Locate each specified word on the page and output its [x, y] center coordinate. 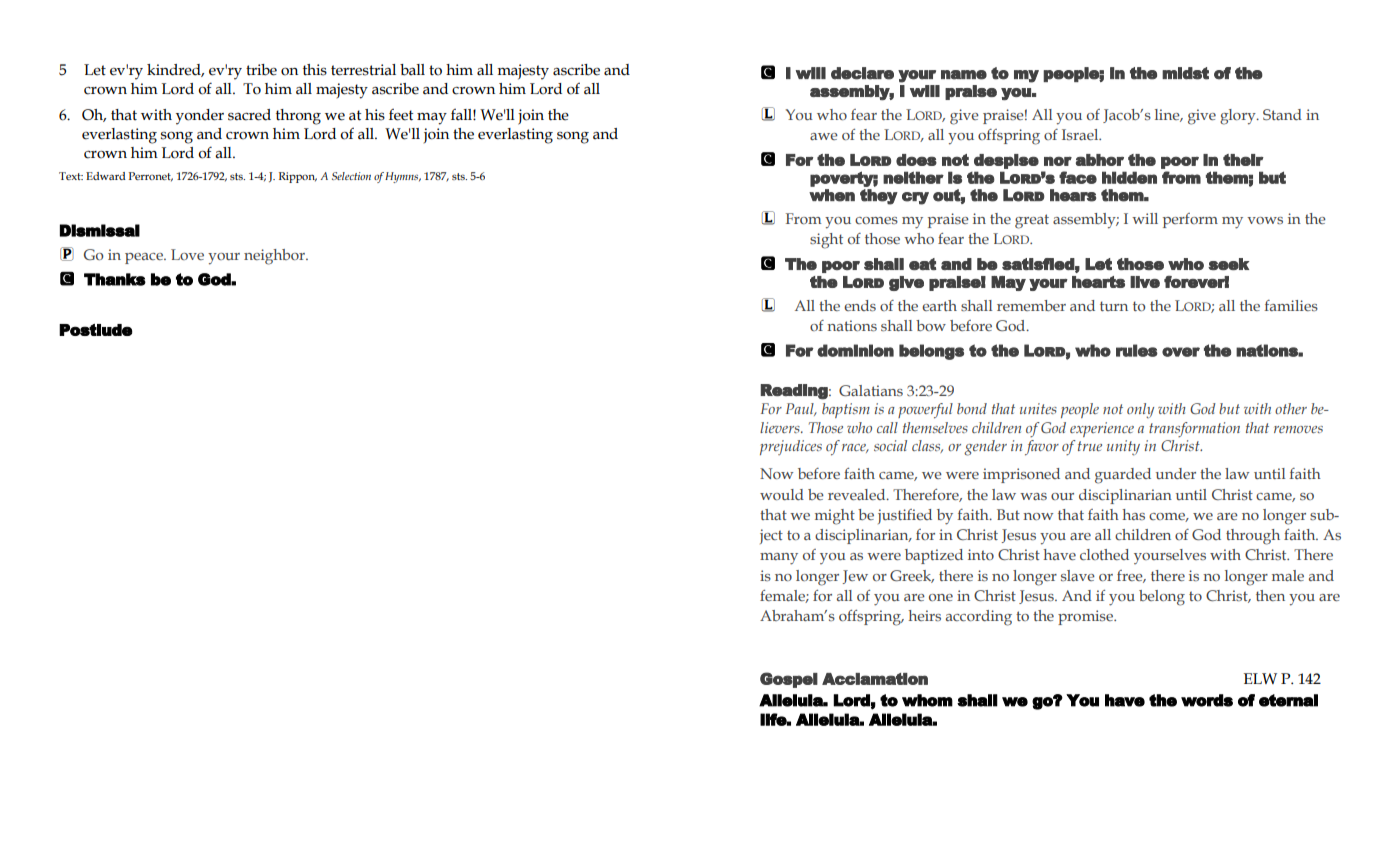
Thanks [115, 279]
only [1140, 410]
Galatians [871, 390]
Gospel [789, 680]
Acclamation [875, 679]
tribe [261, 70]
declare [862, 73]
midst [1185, 73]
